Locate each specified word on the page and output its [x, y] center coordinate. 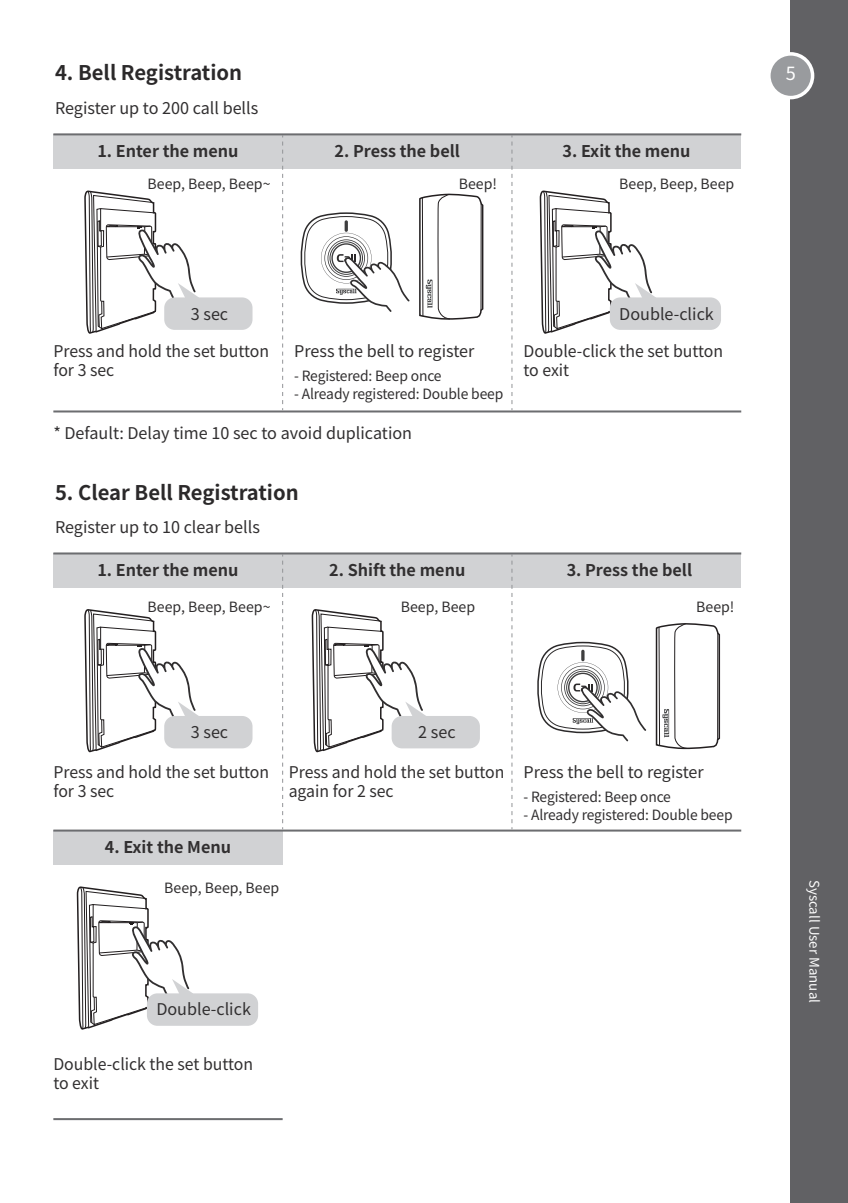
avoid [301, 432]
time [190, 432]
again [308, 792]
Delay [149, 434]
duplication [369, 434]
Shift [367, 569]
